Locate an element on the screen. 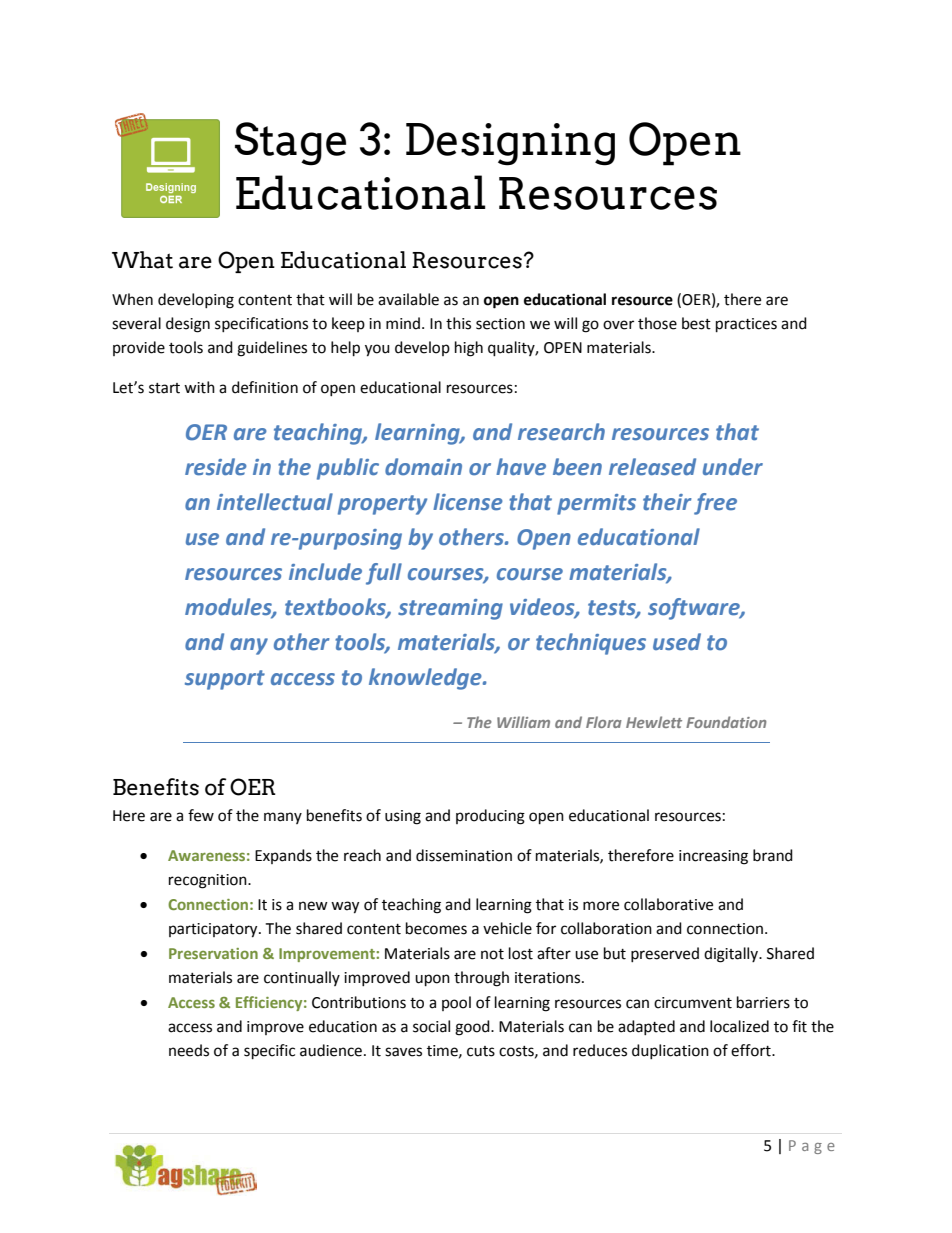  available is located at coordinates (408, 299).
